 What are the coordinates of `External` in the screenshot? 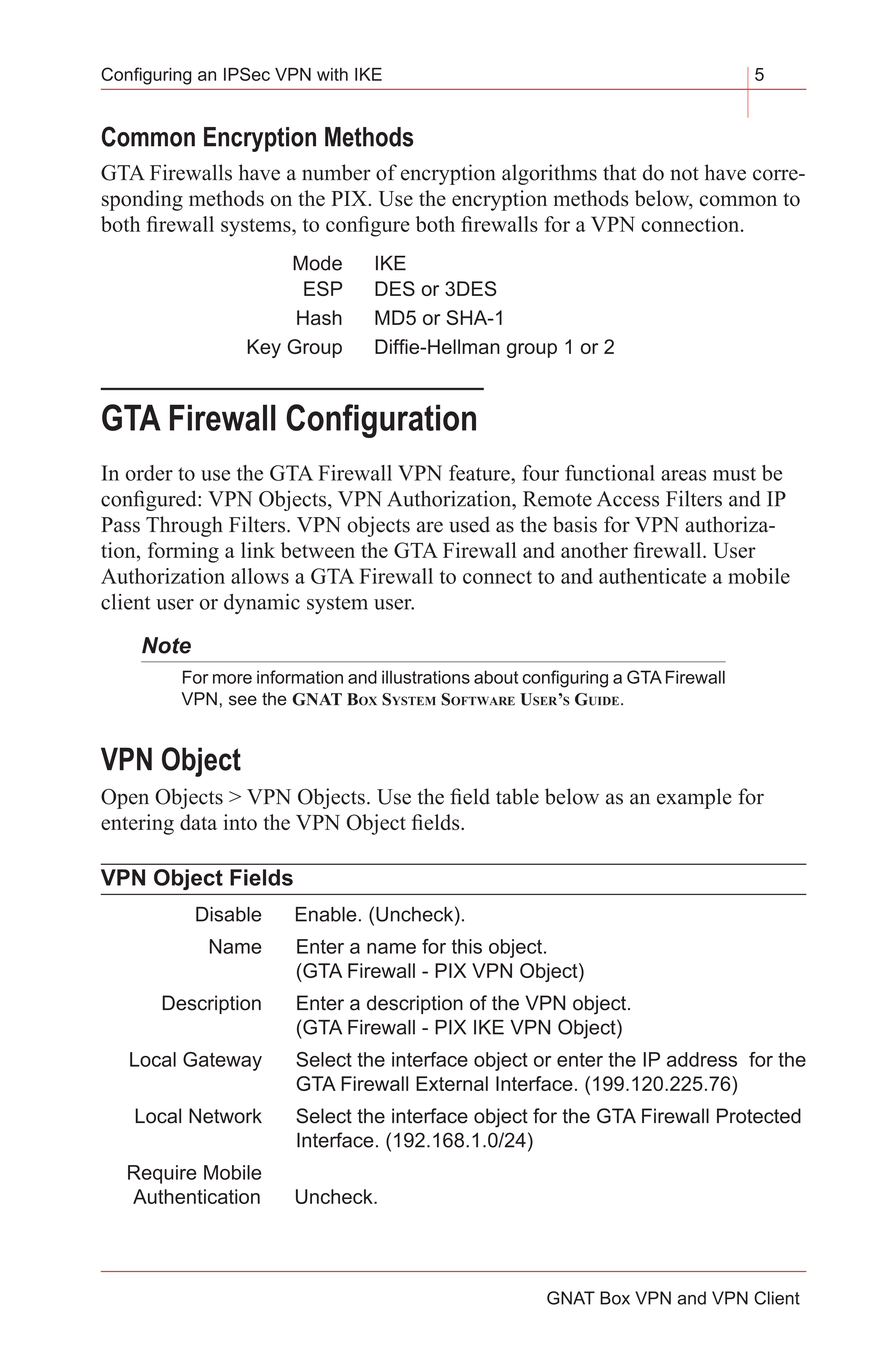 It's located at (452, 1083).
